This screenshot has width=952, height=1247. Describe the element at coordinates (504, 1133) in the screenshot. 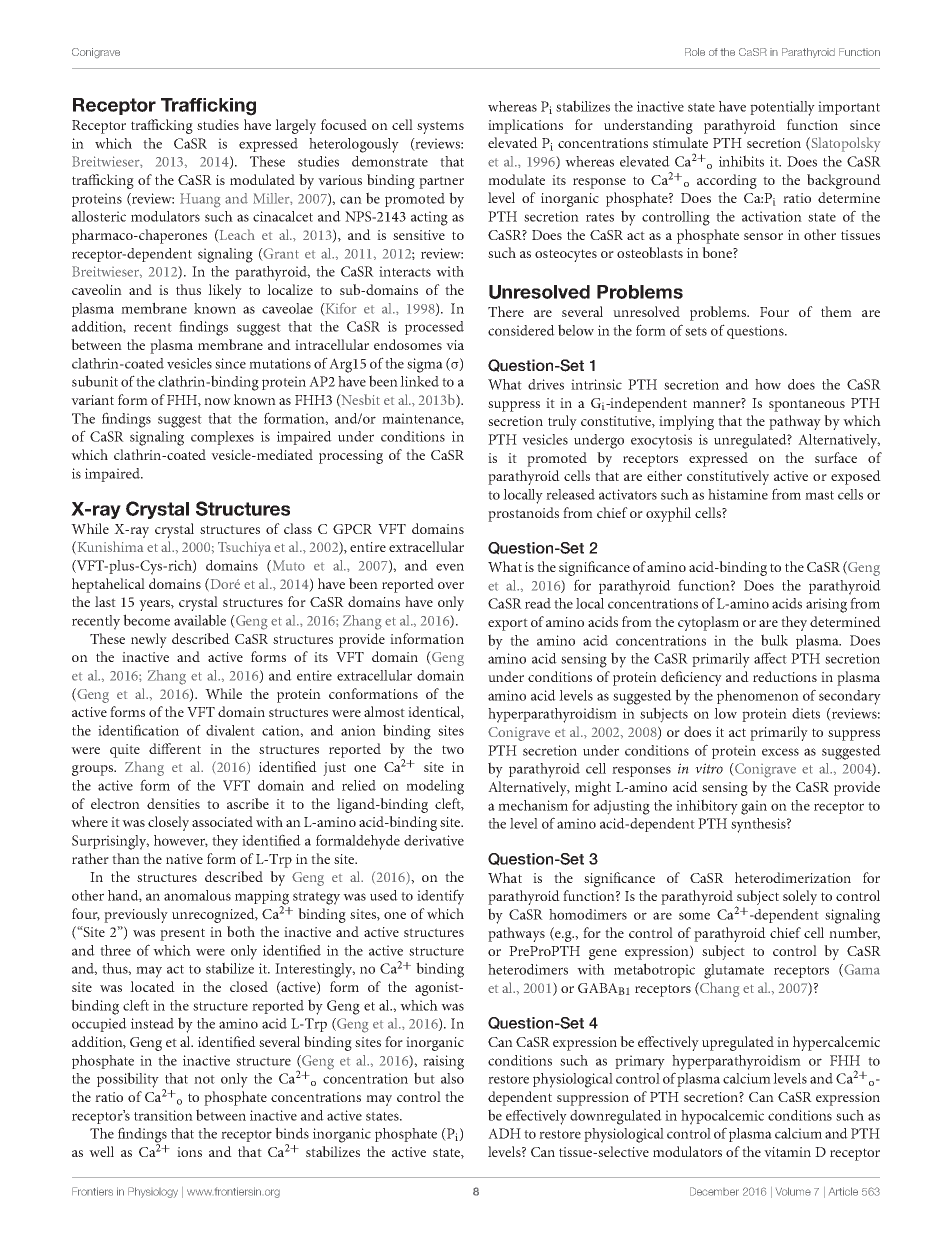

I see `ADH` at that location.
